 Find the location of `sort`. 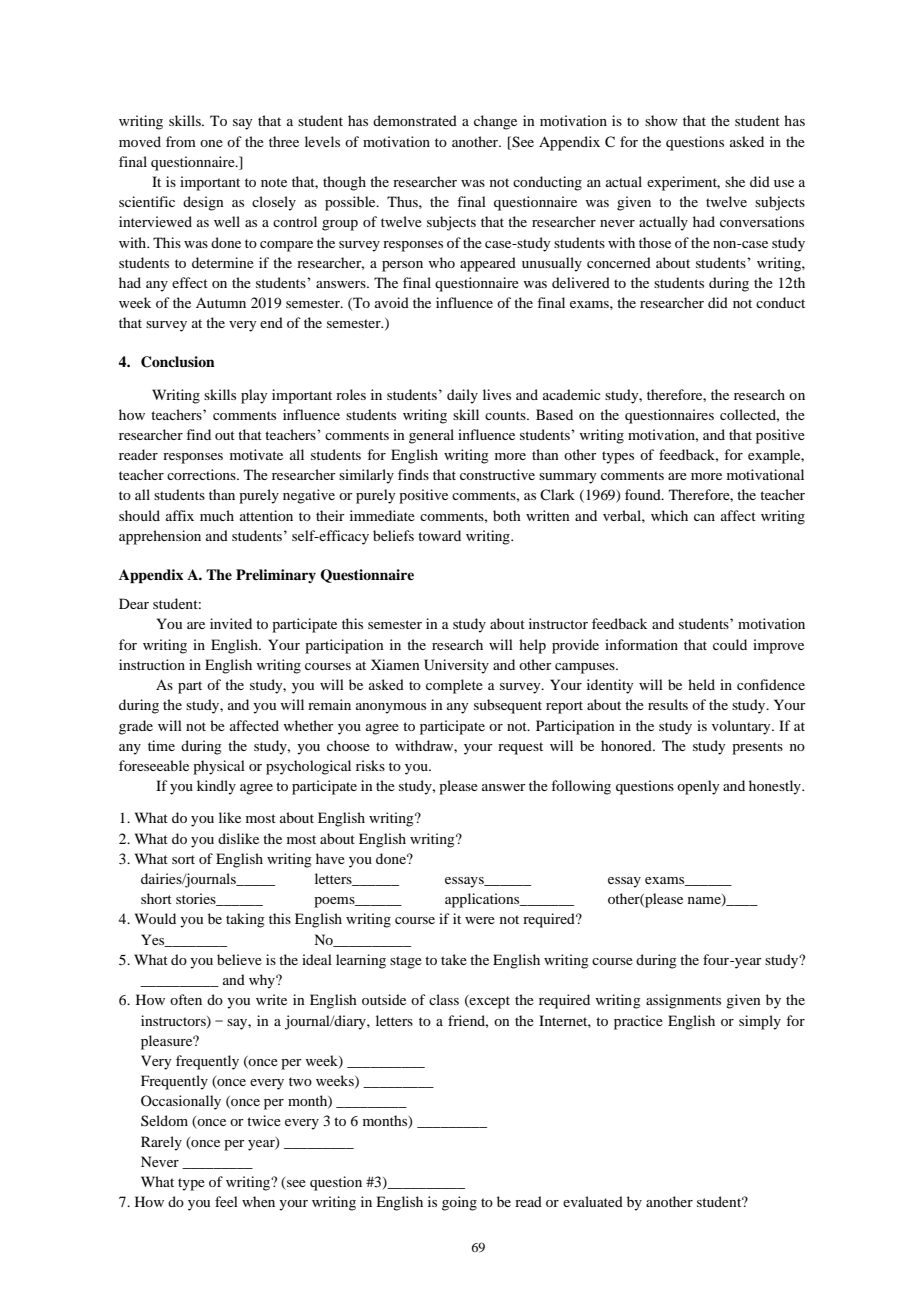

sort is located at coordinates (183, 859).
